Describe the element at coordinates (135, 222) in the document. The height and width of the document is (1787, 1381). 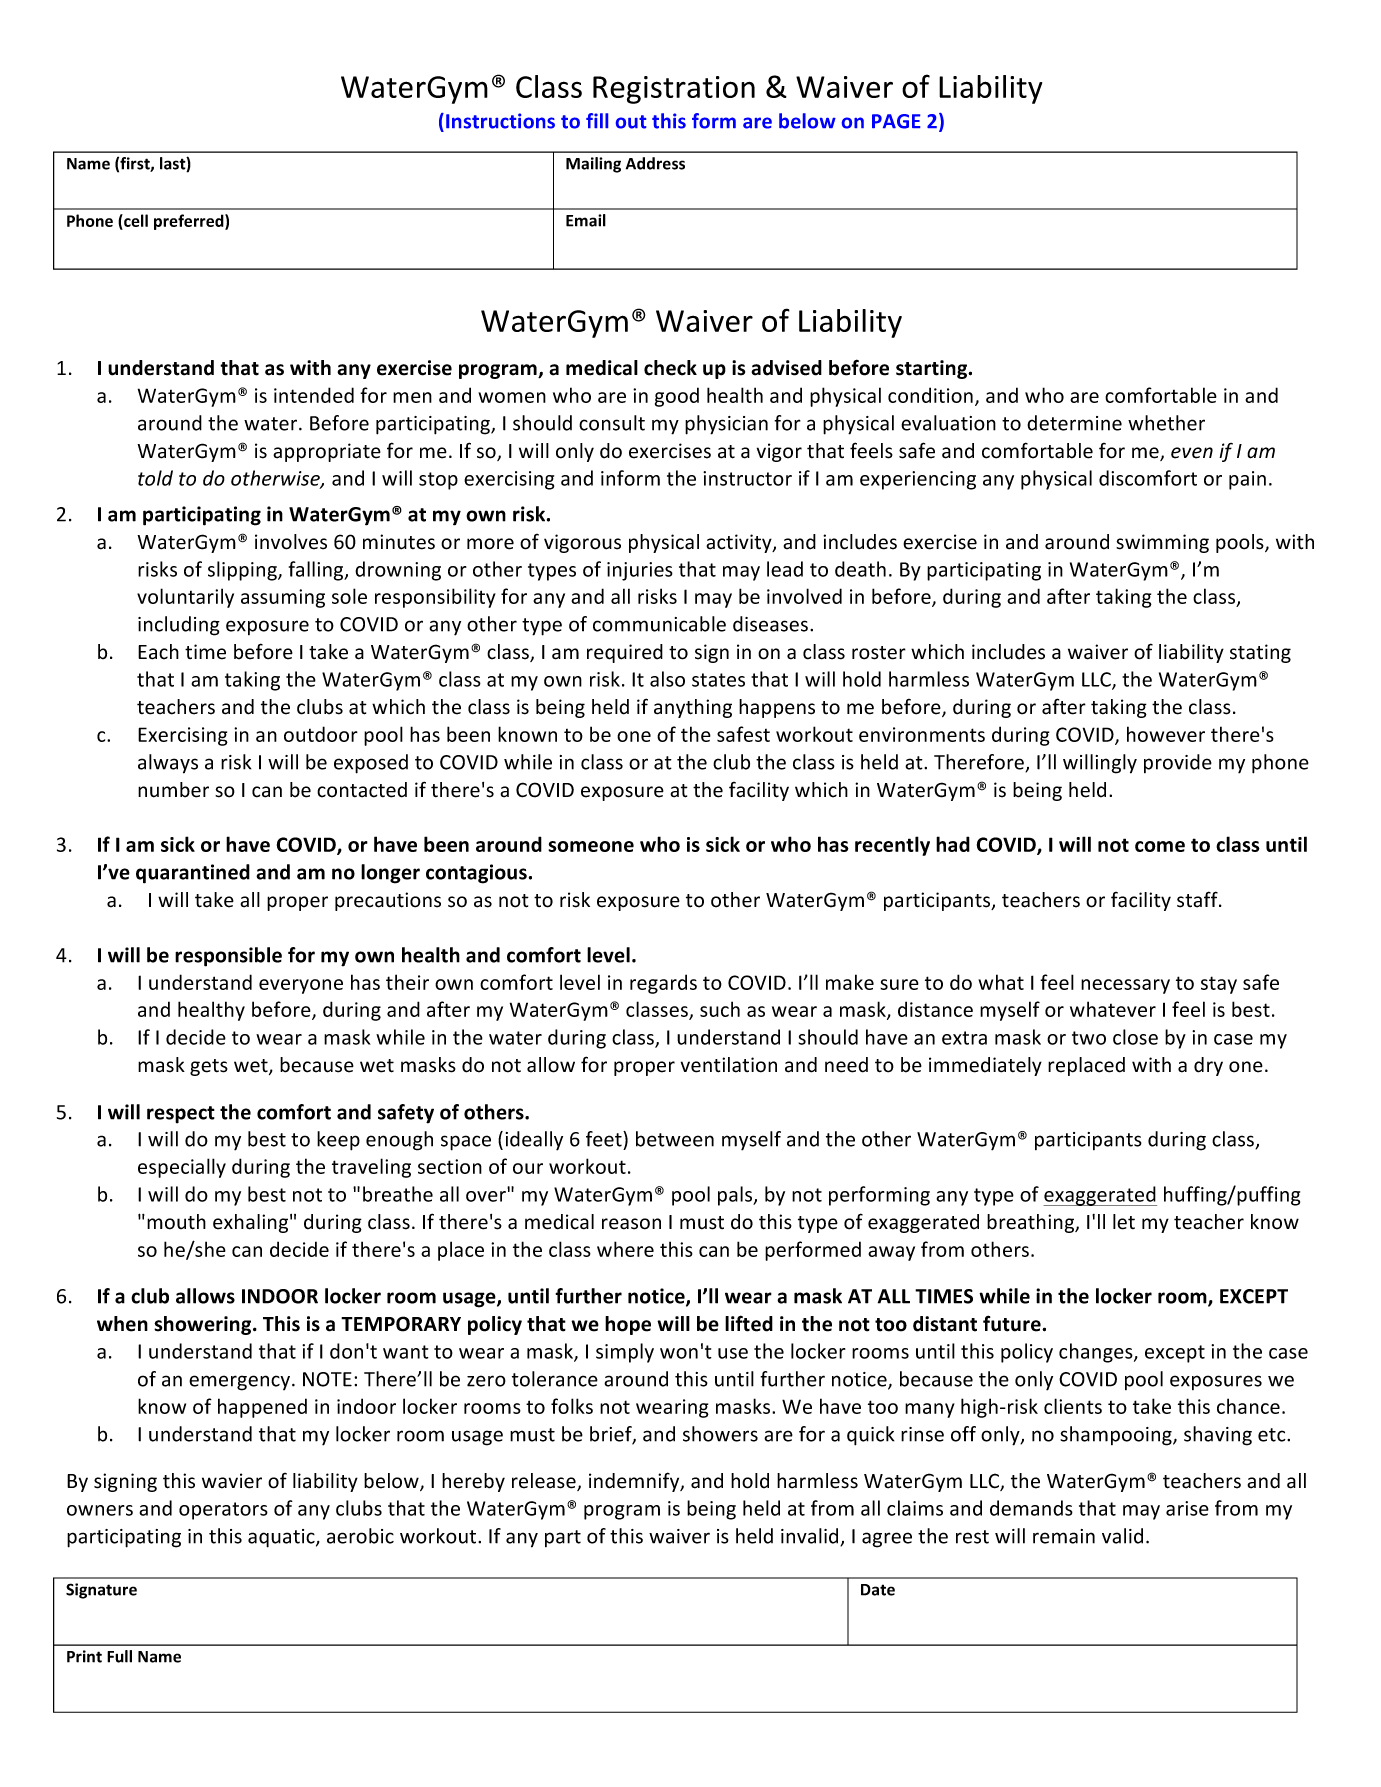
I see `cell` at that location.
